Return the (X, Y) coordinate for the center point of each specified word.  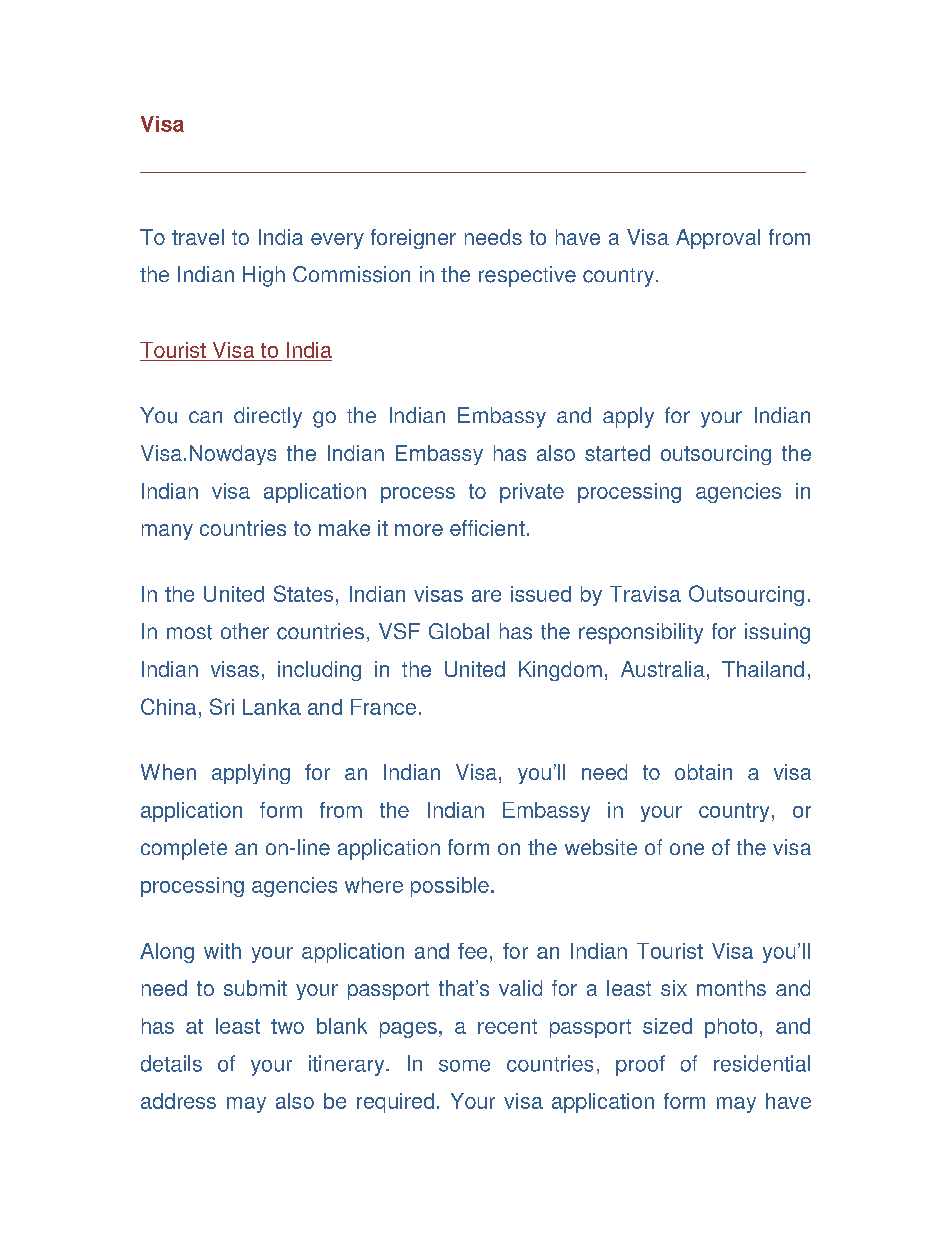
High (264, 276)
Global (459, 631)
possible (450, 887)
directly (268, 417)
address (178, 1101)
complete (184, 849)
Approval (718, 239)
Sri (222, 706)
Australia (663, 669)
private (532, 493)
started (617, 453)
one (687, 849)
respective (527, 276)
